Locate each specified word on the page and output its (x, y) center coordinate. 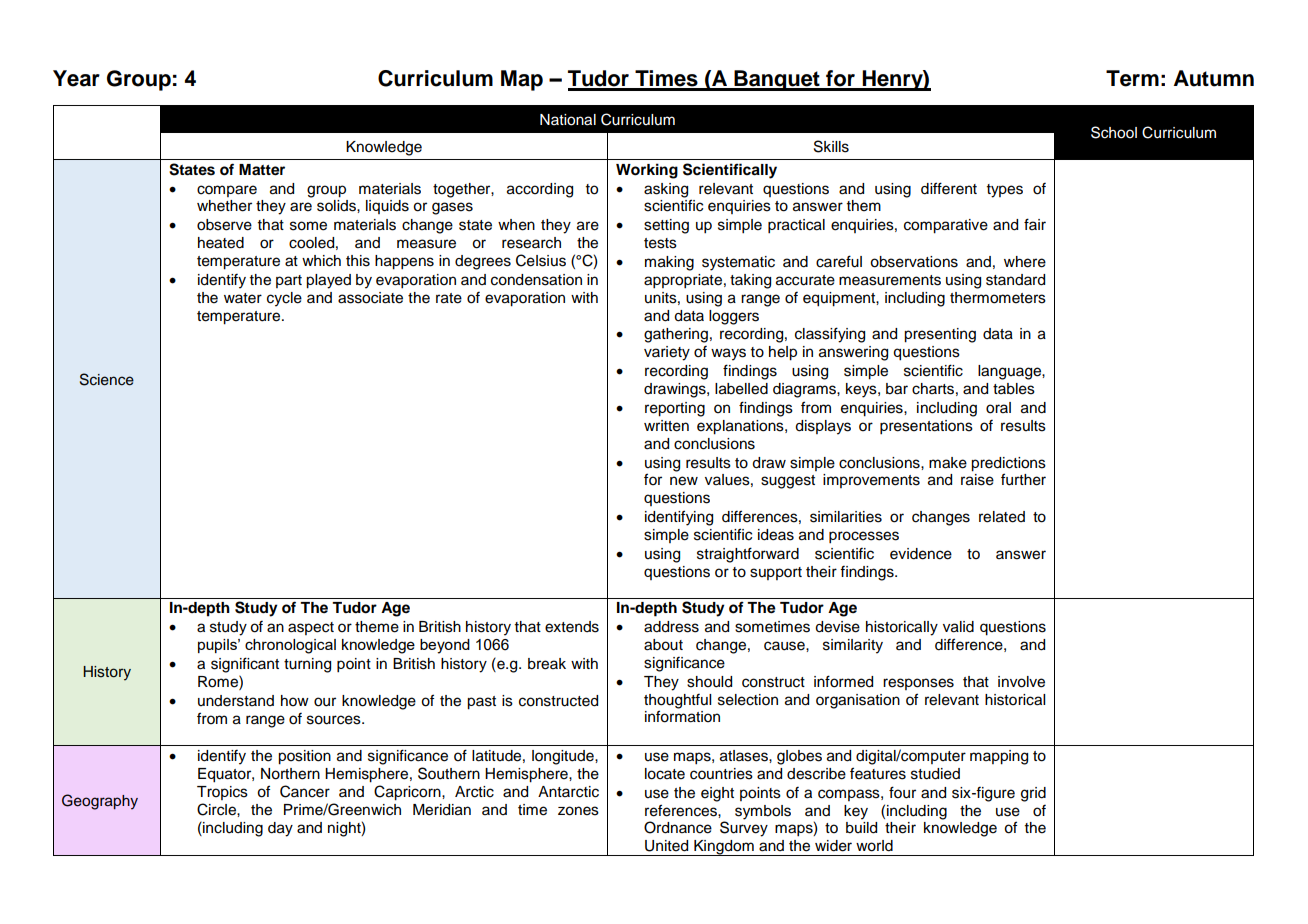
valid (958, 627)
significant (245, 665)
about (663, 645)
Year (76, 78)
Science (107, 379)
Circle (217, 809)
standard (1015, 280)
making (669, 263)
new (684, 481)
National (568, 120)
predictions (1008, 464)
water (243, 298)
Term (1132, 78)
